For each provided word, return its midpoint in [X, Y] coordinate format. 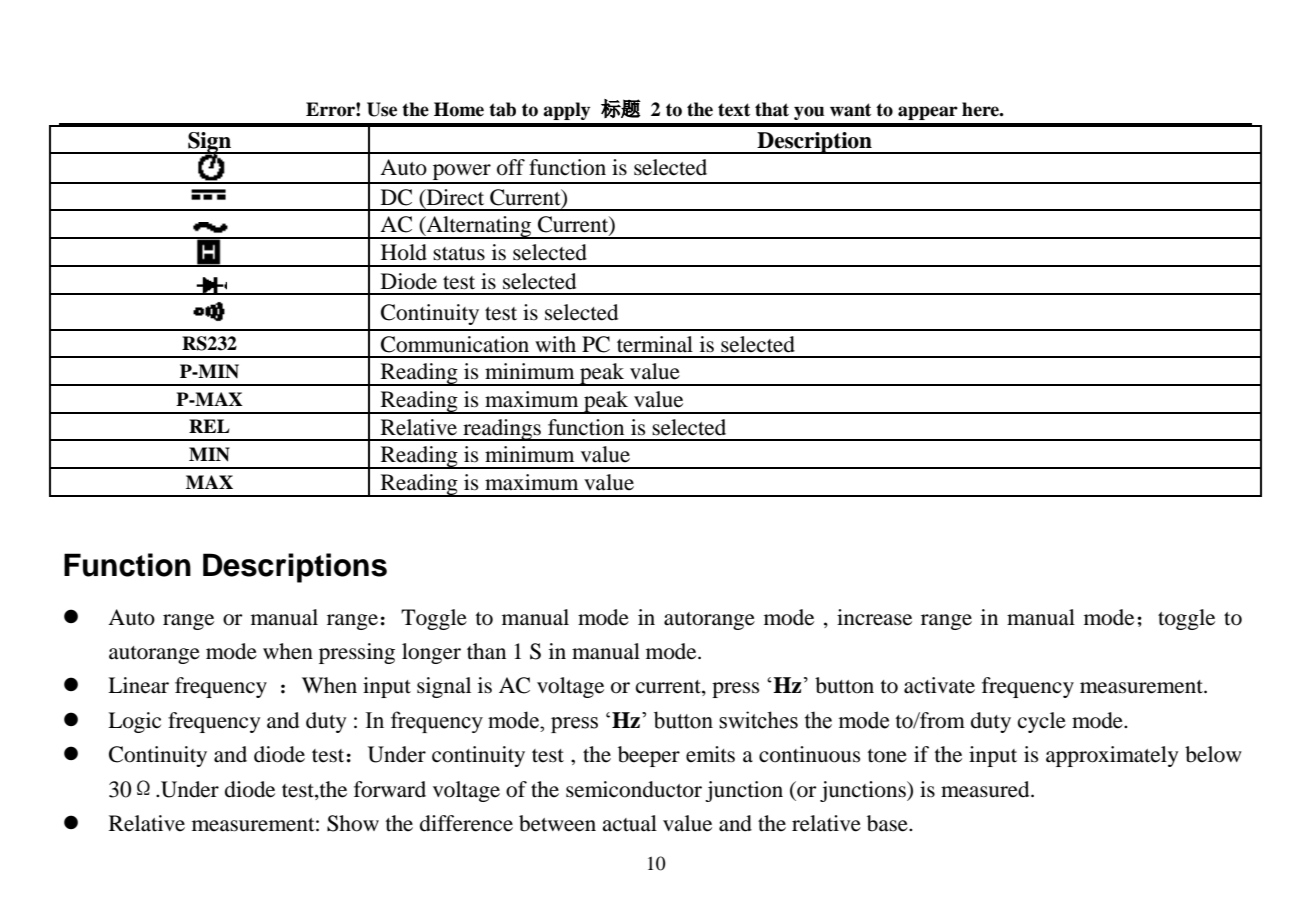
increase [874, 617]
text [734, 110]
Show [353, 823]
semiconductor [634, 789]
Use [382, 109]
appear [928, 113]
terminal [655, 344]
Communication [455, 344]
